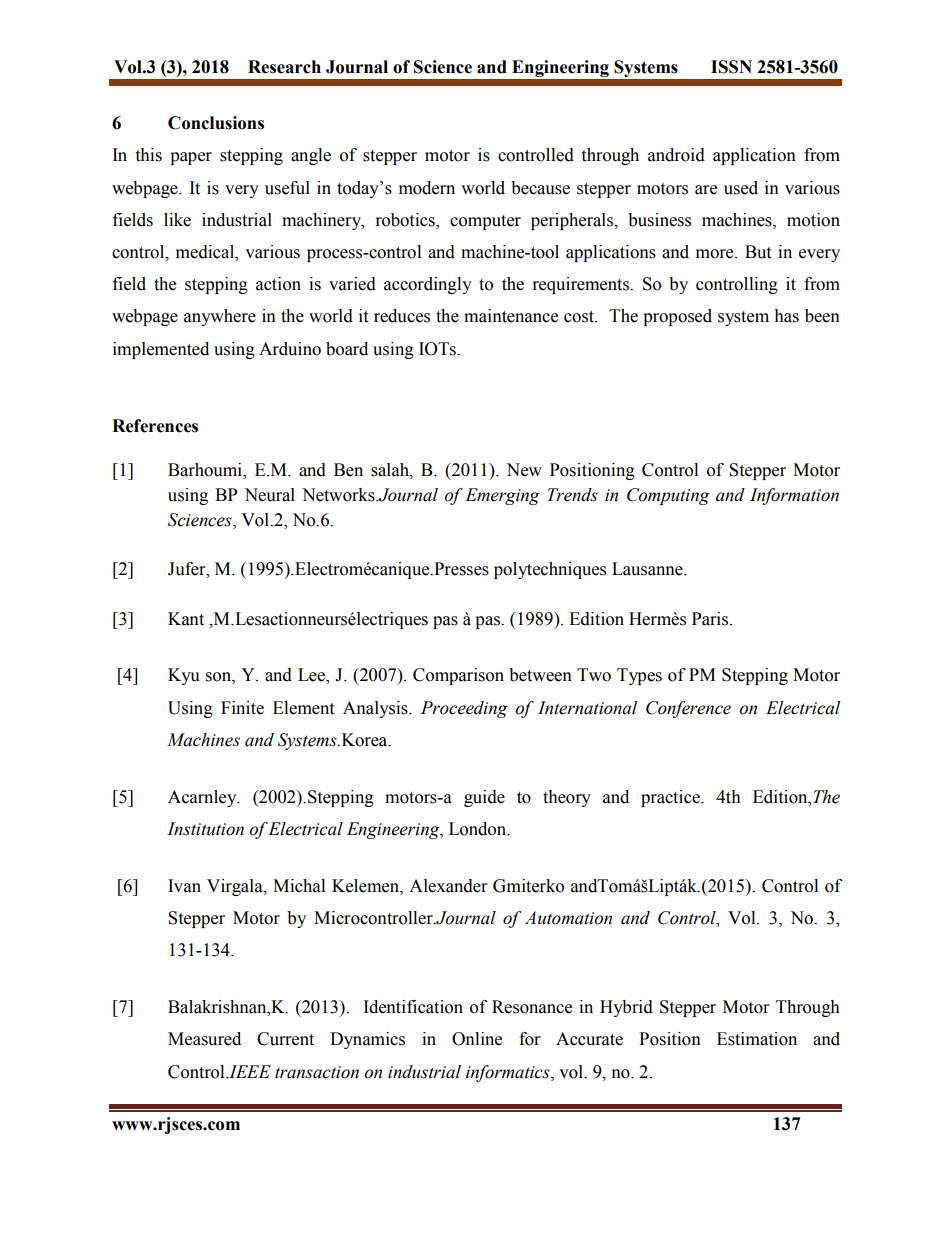 The width and height of the screenshot is (952, 1233). I want to click on ISSN, so click(731, 67).
